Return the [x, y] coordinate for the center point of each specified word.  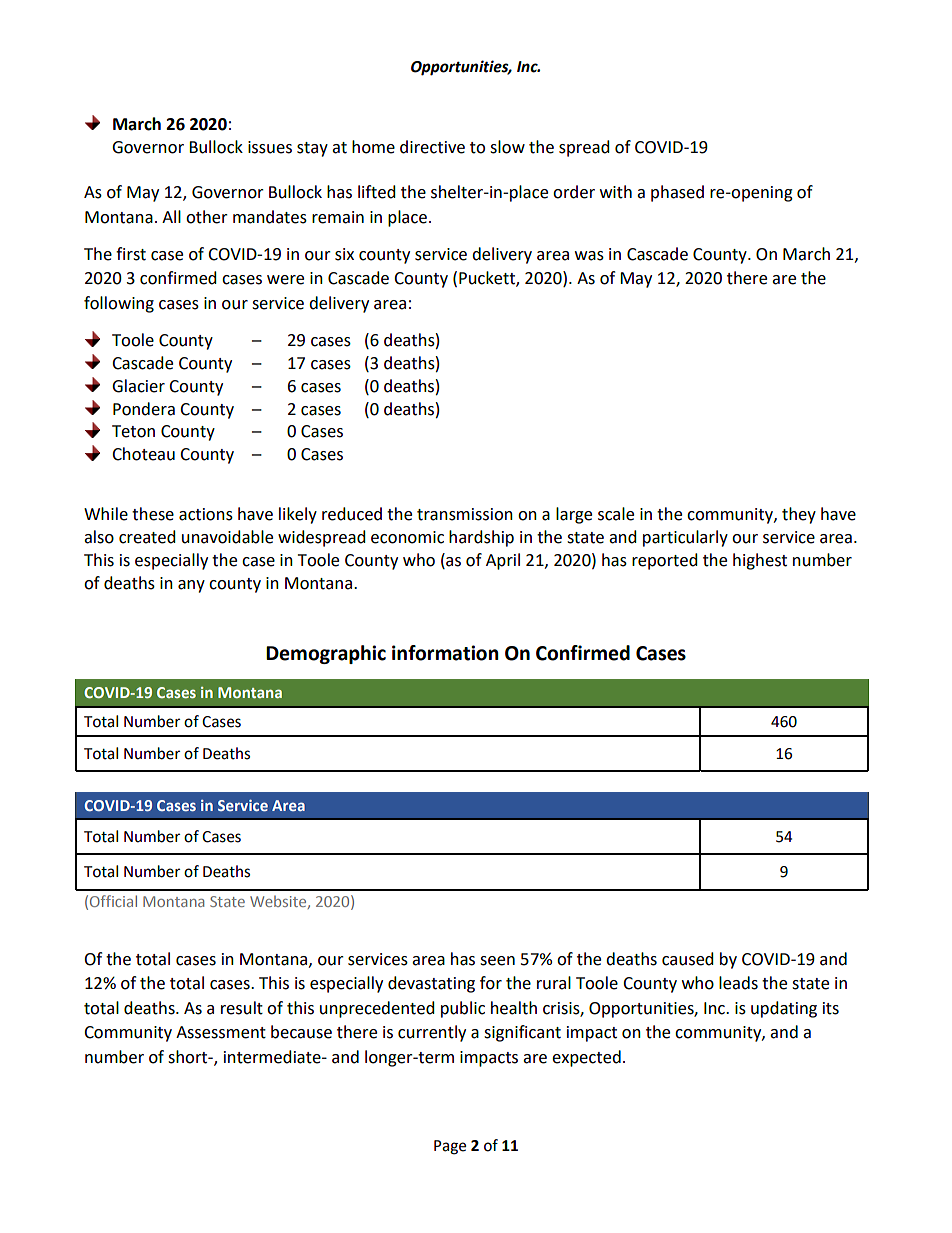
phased [677, 193]
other [207, 217]
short [189, 1057]
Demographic [326, 654]
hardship [481, 538]
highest [760, 561]
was [589, 256]
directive [432, 147]
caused [688, 959]
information [445, 653]
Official [113, 901]
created [147, 537]
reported [665, 561]
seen [497, 961]
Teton [133, 431]
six [344, 254]
